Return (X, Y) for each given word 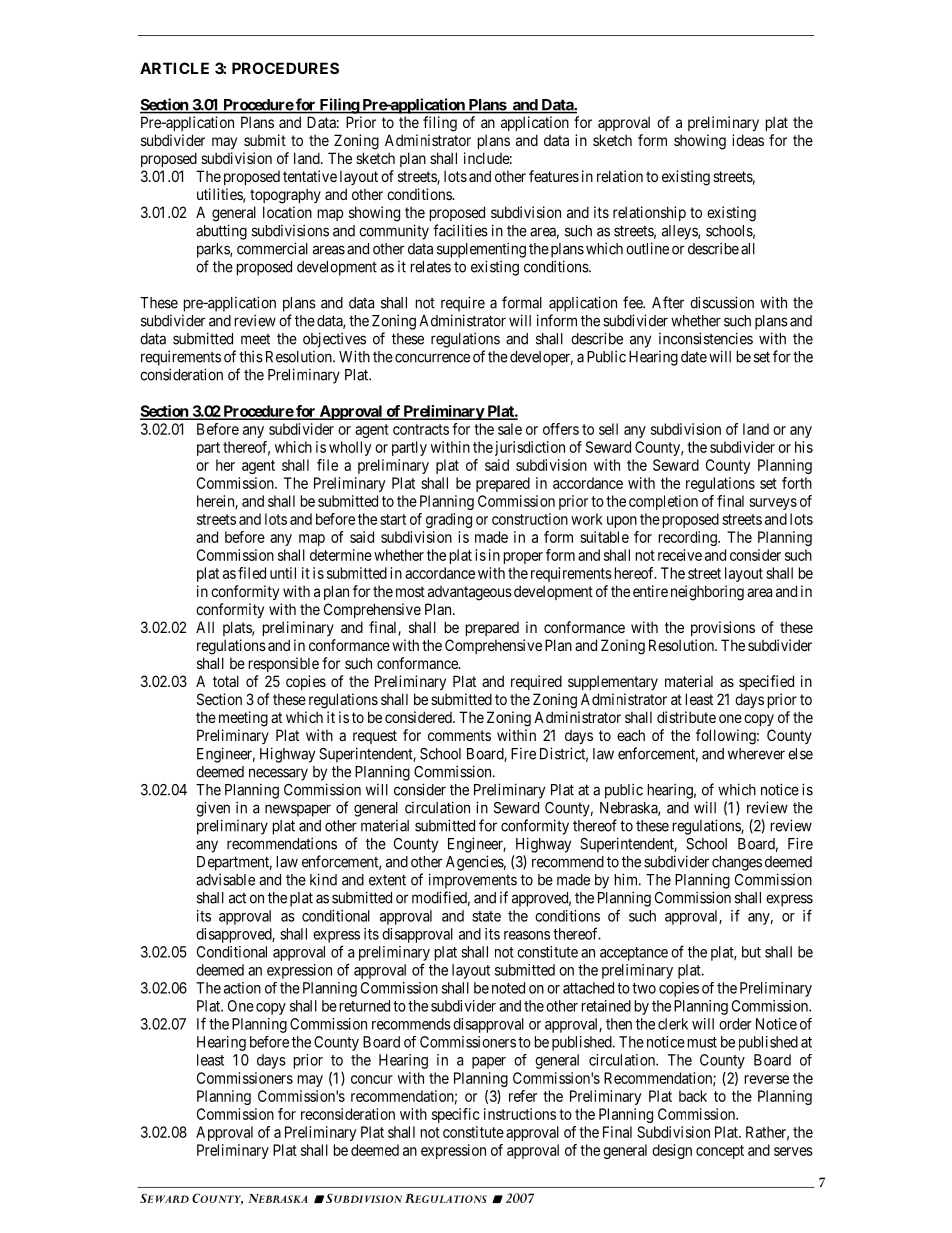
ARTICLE (174, 68)
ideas (748, 140)
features (554, 176)
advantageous (470, 593)
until (283, 573)
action (242, 988)
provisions (723, 628)
